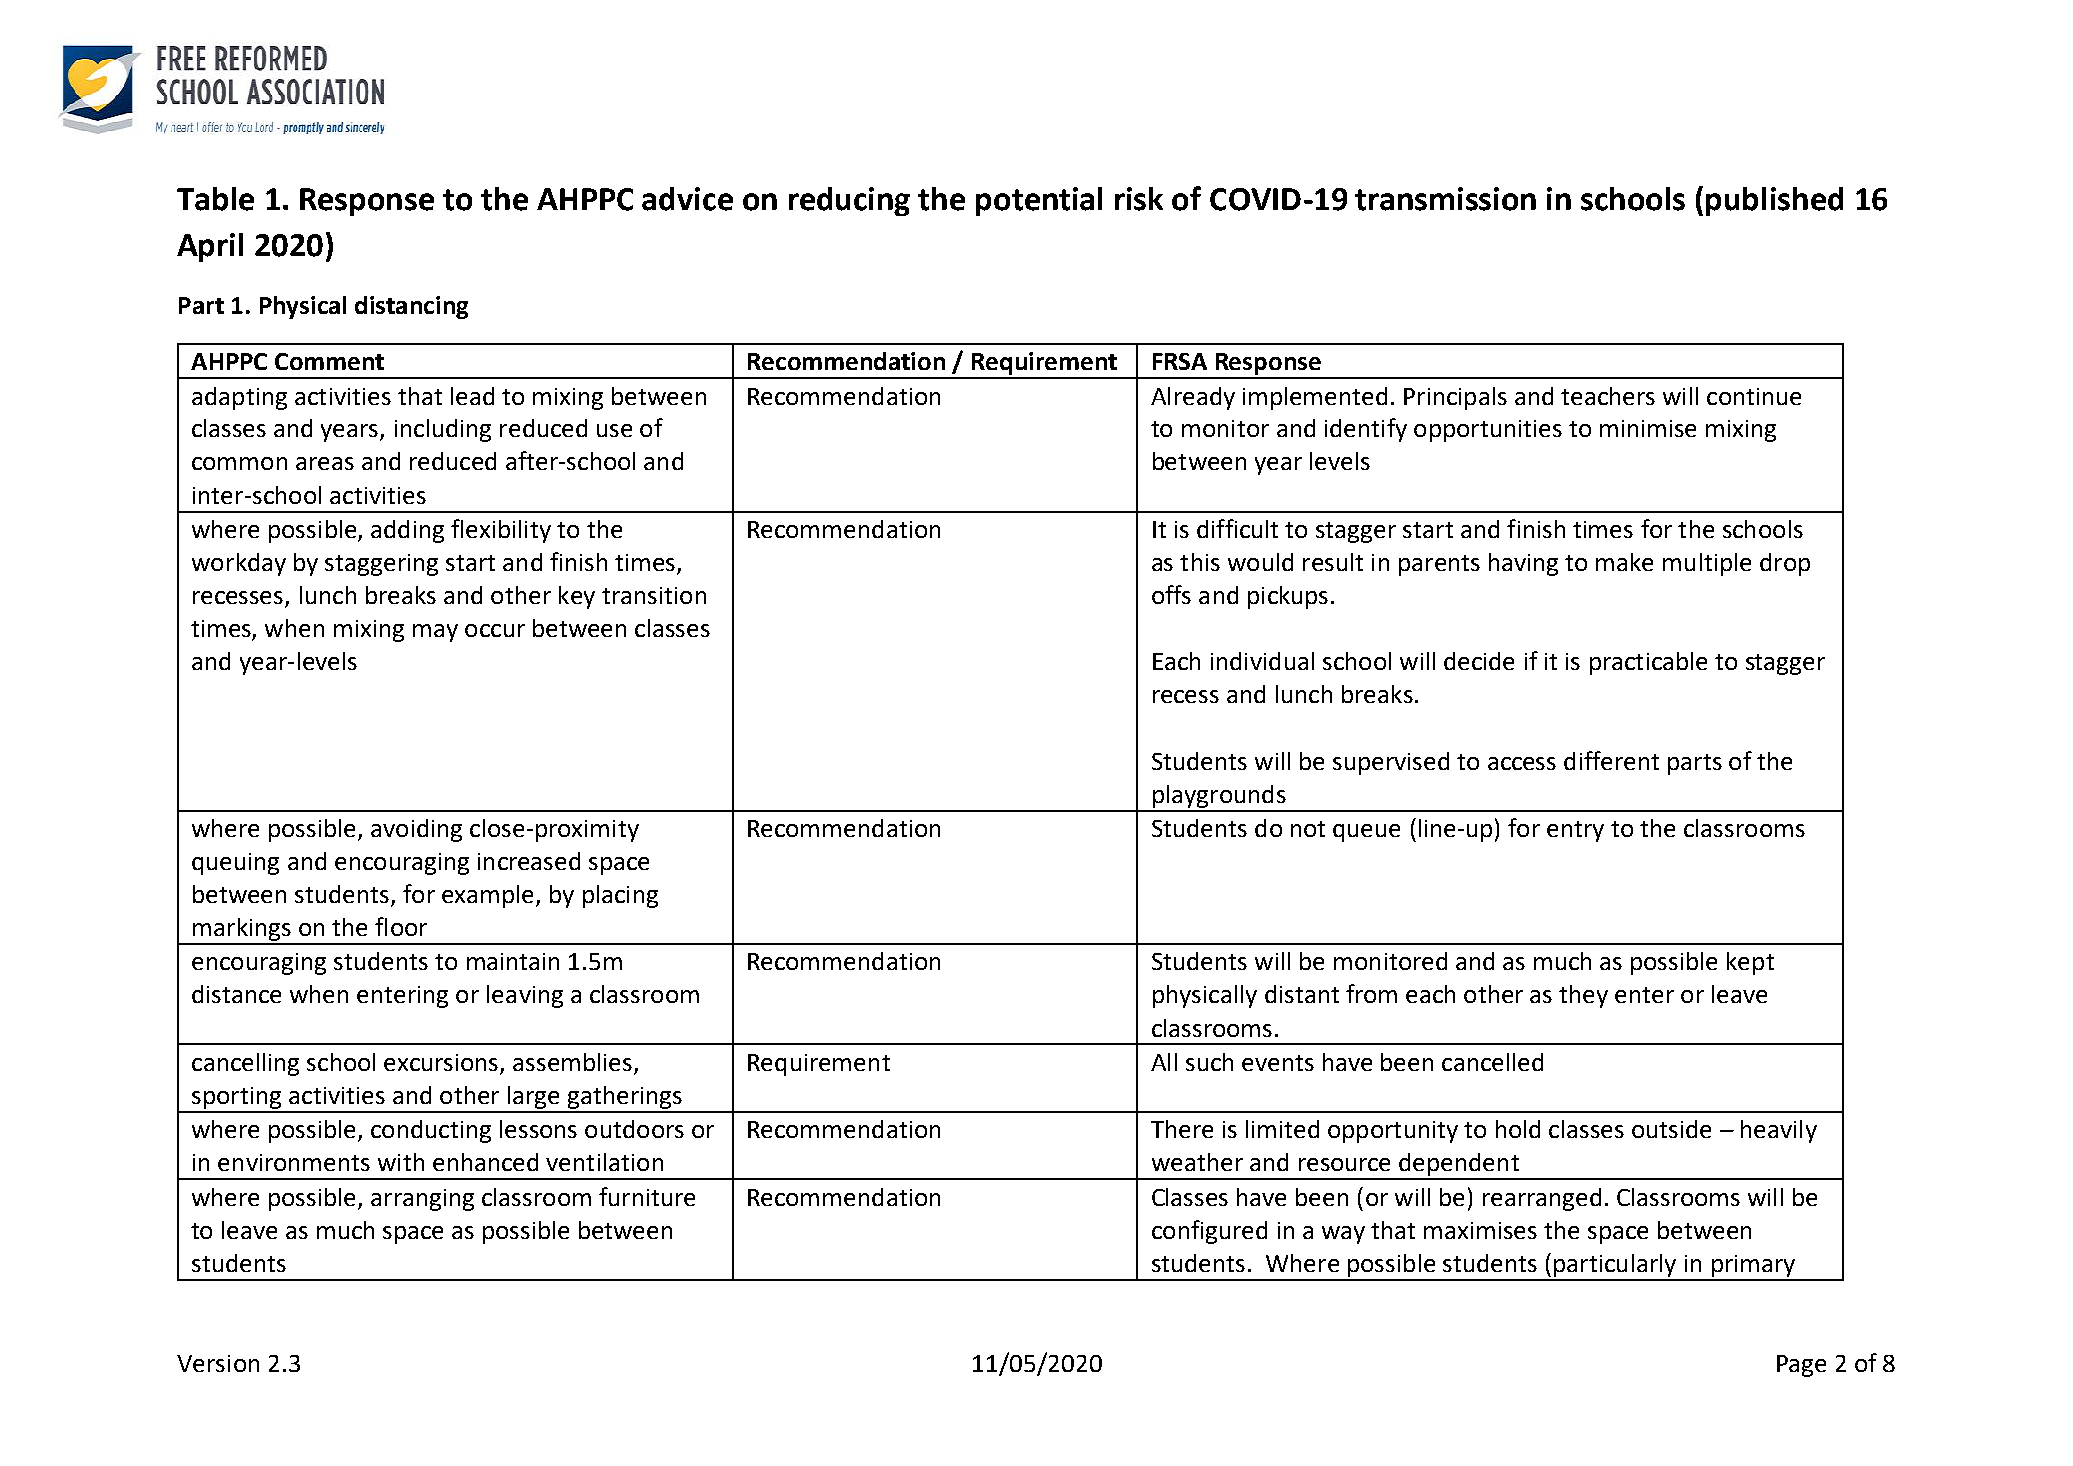  What do you see at coordinates (431, 1131) in the image?
I see `conducting` at bounding box center [431, 1131].
